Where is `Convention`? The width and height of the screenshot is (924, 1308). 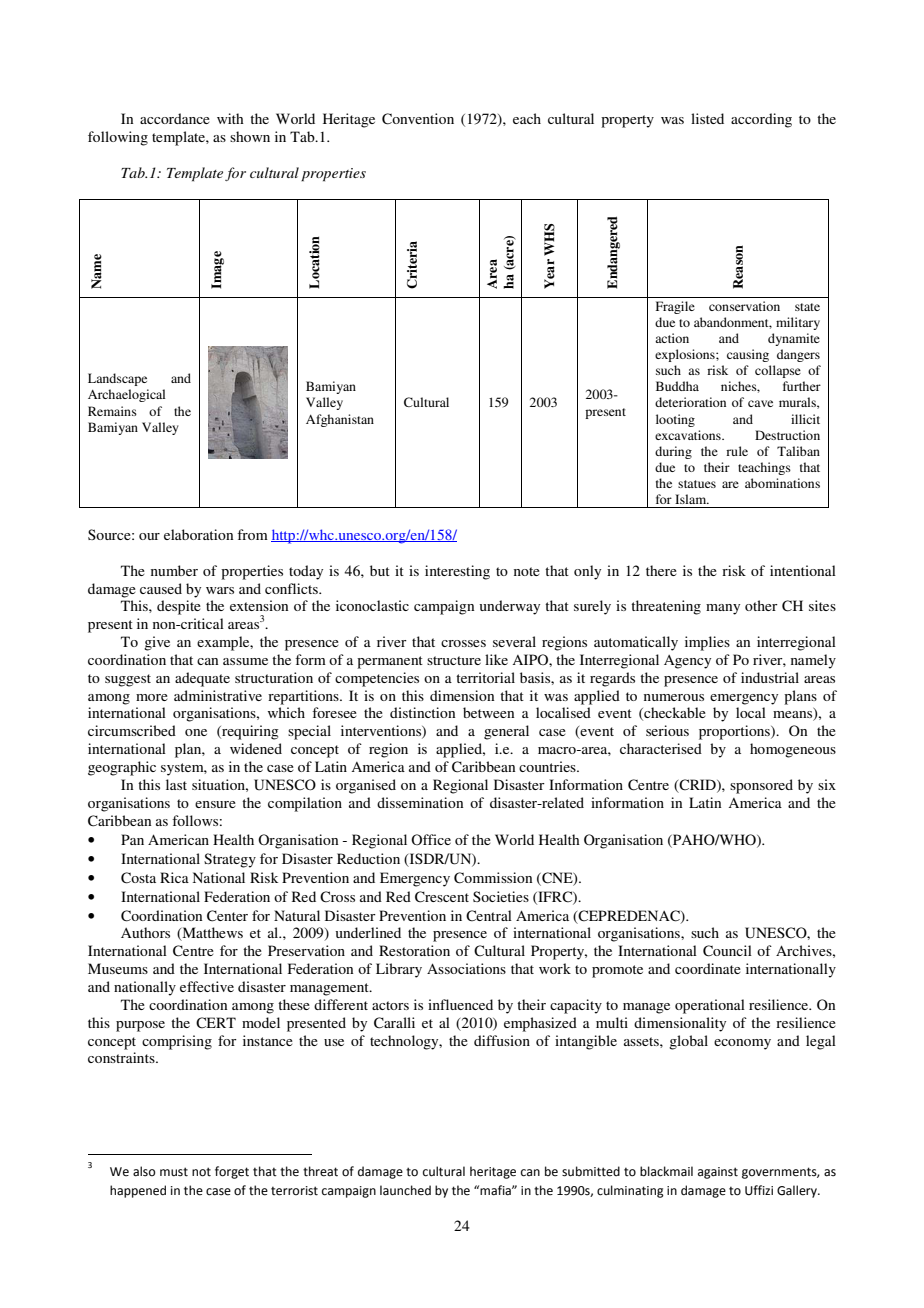
Convention is located at coordinates (418, 119).
